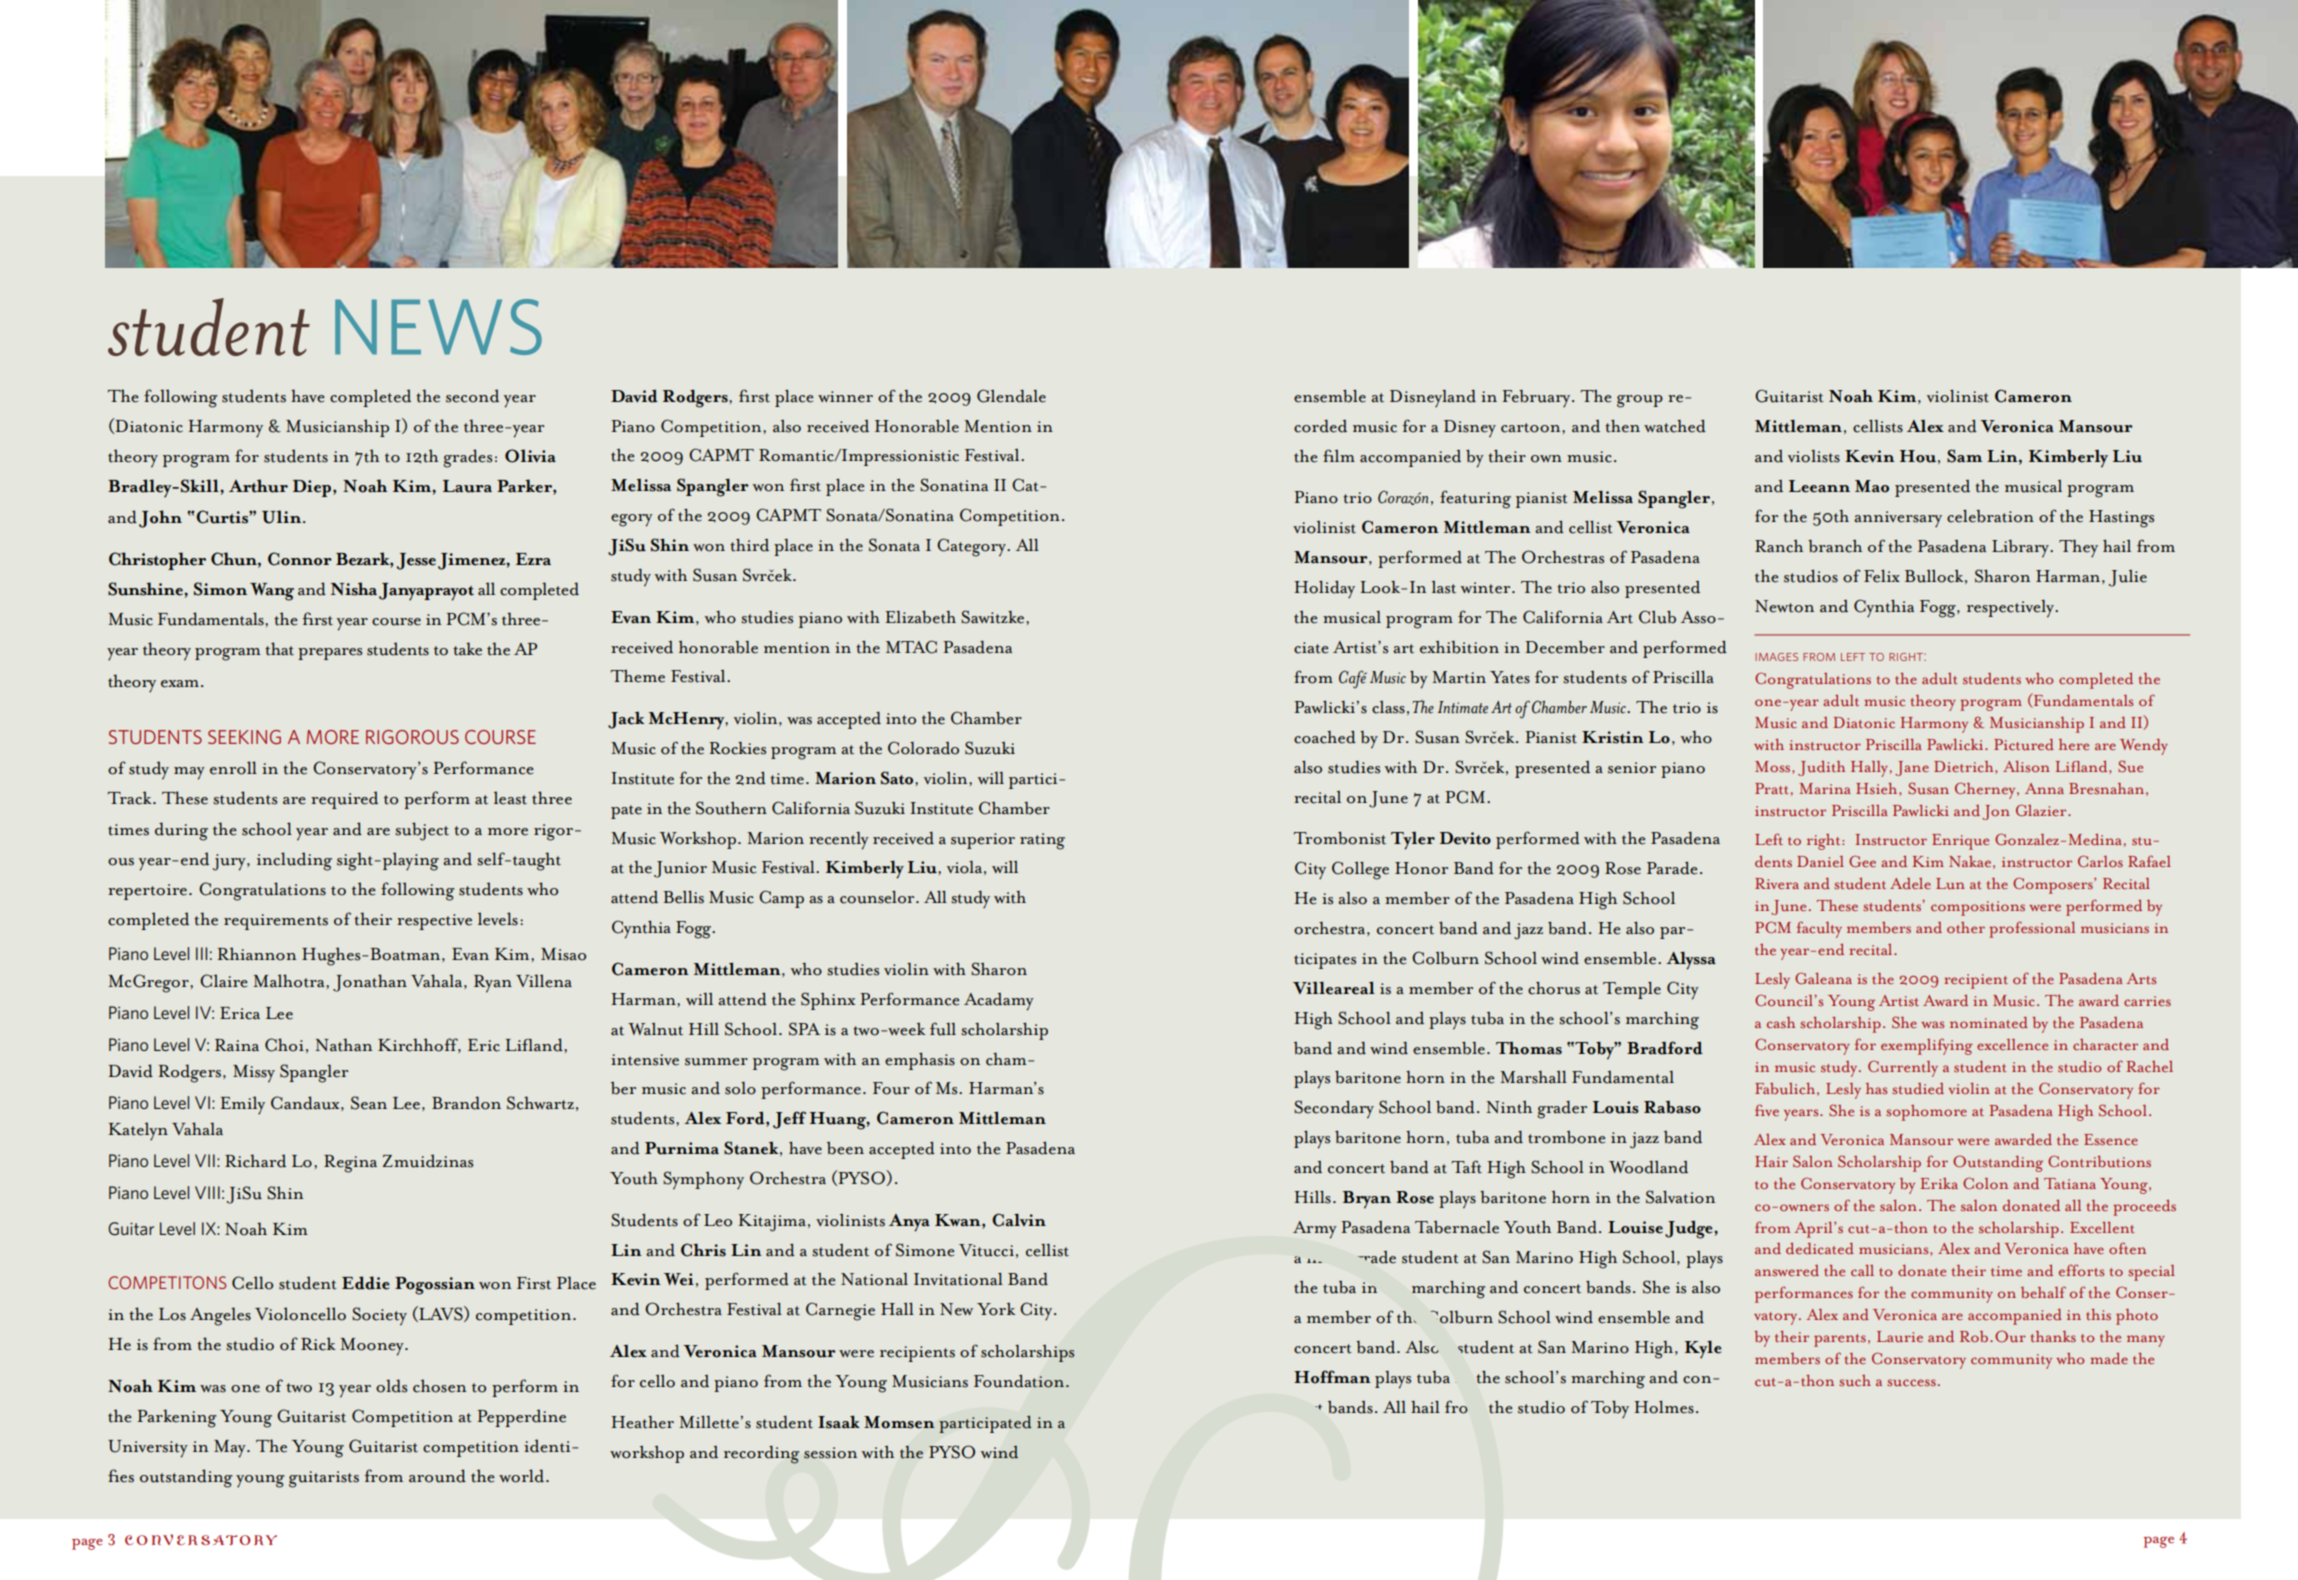  I want to click on Elizabeth, so click(920, 617).
